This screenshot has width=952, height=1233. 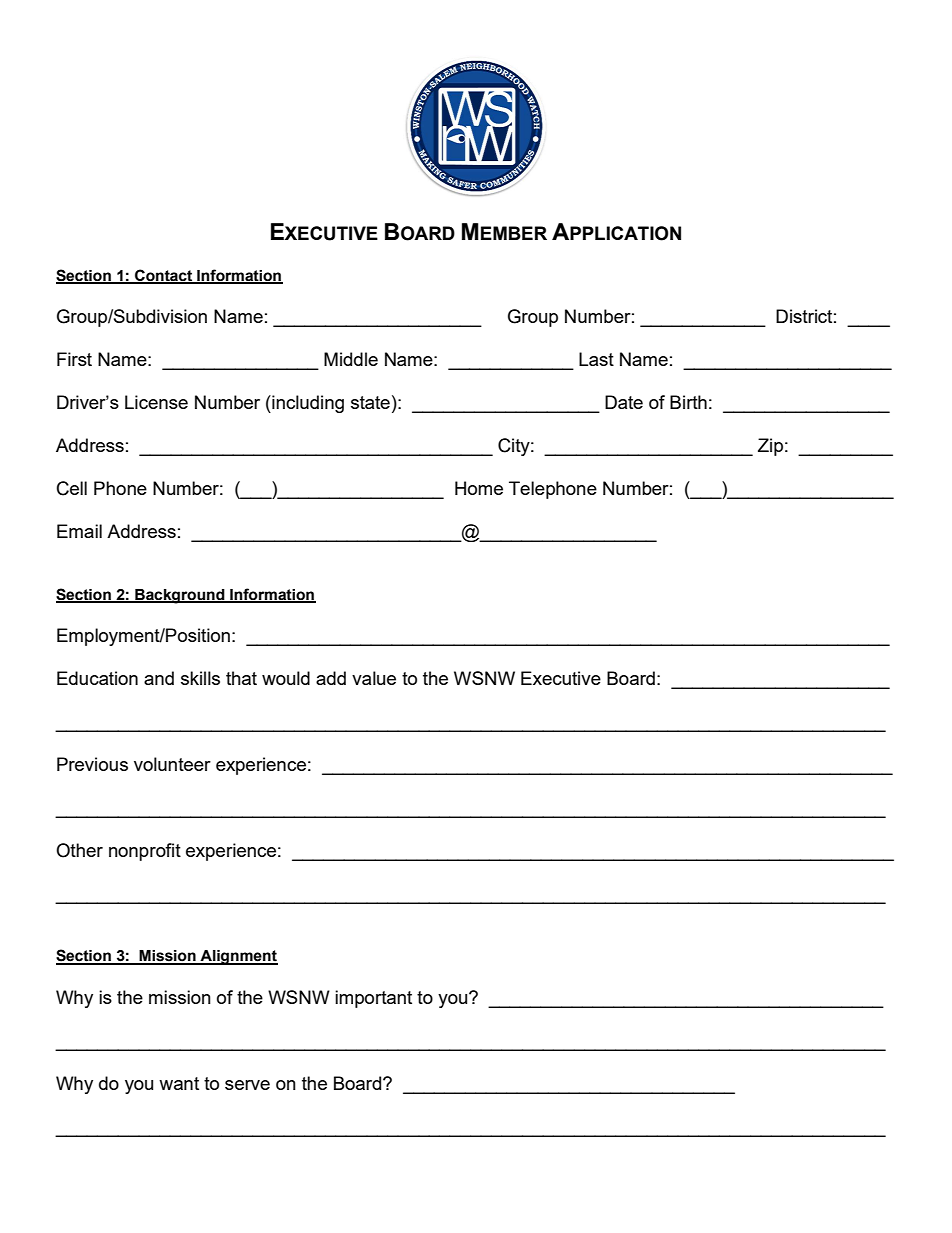 I want to click on Background, so click(x=180, y=596).
